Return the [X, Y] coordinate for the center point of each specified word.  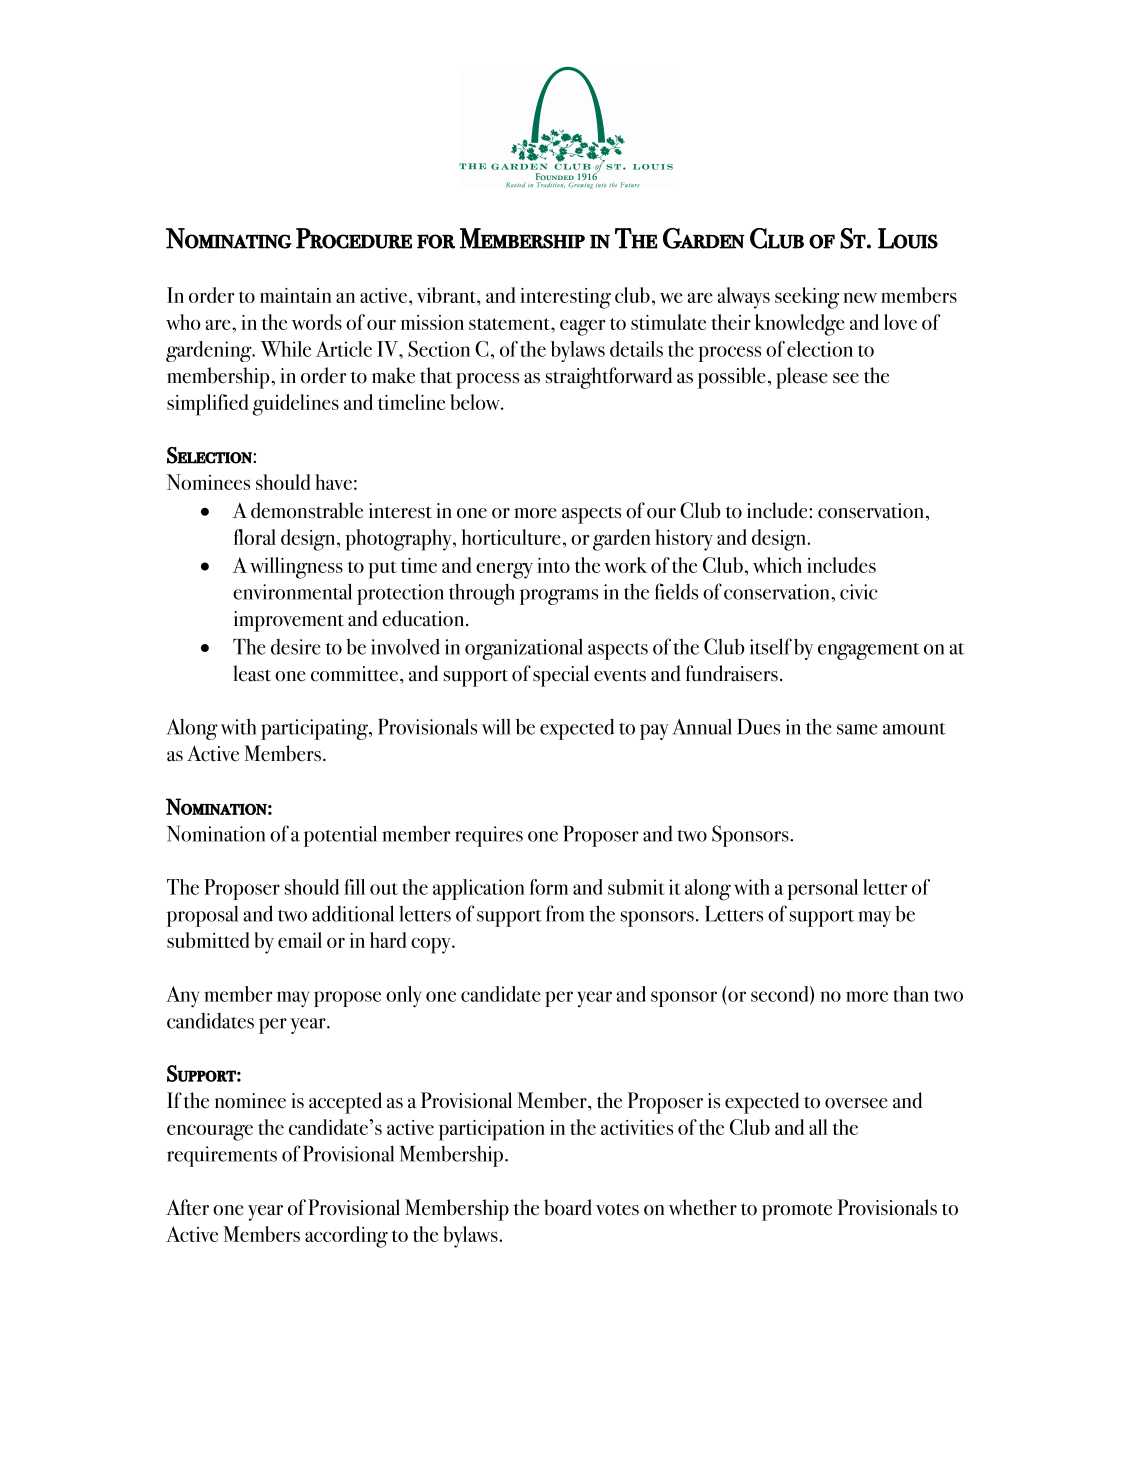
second [781, 995]
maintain [296, 295]
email [300, 940]
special [561, 676]
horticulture [511, 537]
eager [582, 328]
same [857, 729]
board [568, 1207]
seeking [807, 298]
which [777, 565]
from [565, 913]
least [252, 673]
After [187, 1207]
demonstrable [307, 510]
